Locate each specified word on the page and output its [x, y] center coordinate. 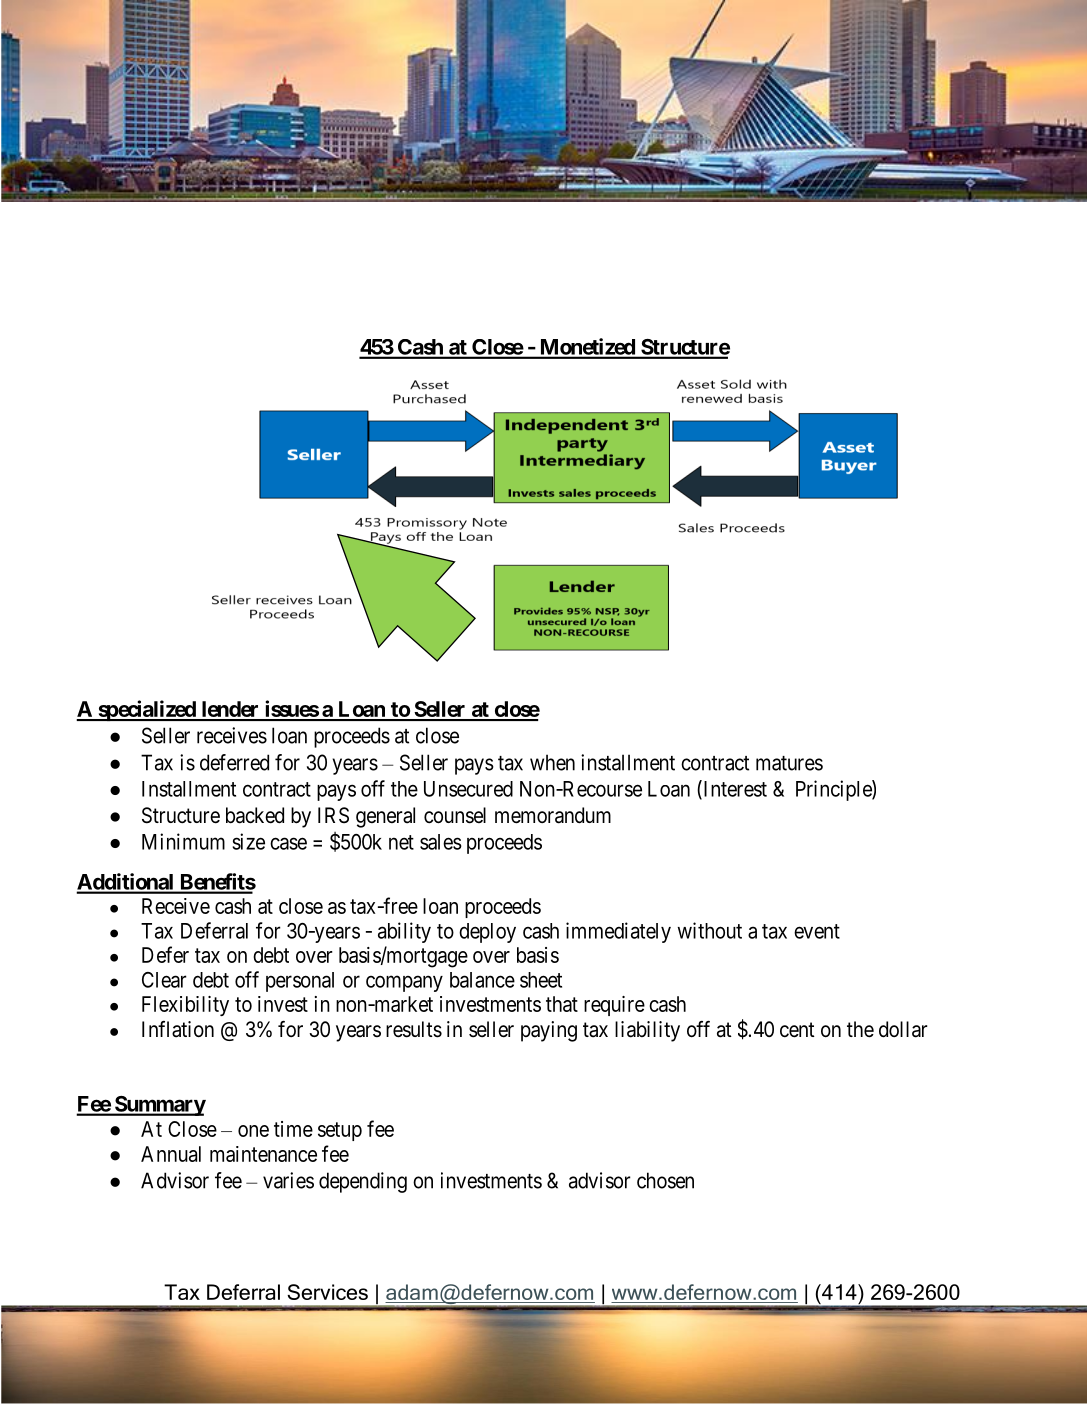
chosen [665, 1180]
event [817, 931]
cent [797, 1030]
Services [327, 1292]
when [552, 762]
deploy [487, 933]
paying [549, 1031]
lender [230, 710]
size [248, 841]
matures [789, 763]
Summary [159, 1106]
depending [363, 1182]
